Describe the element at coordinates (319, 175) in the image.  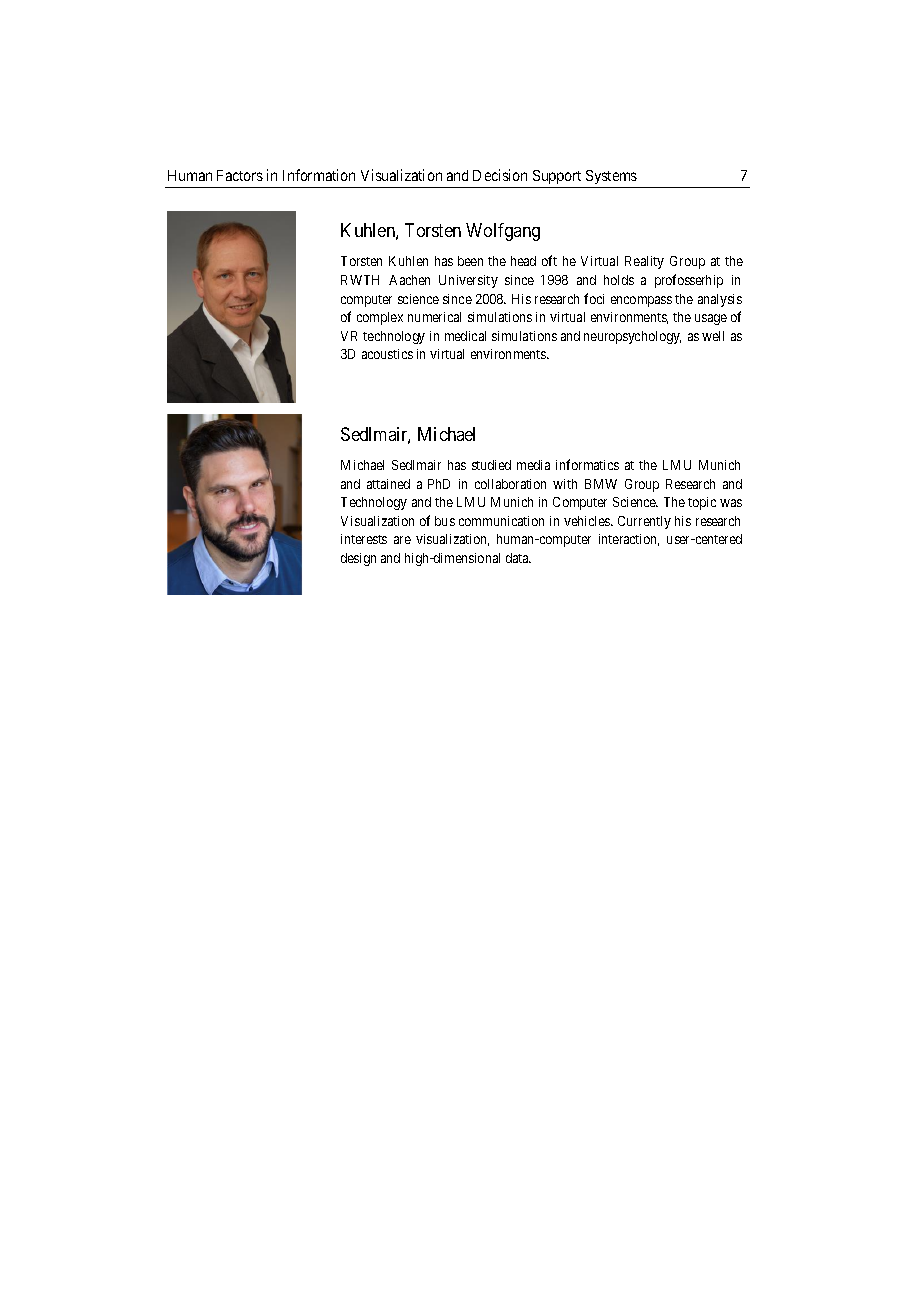
I see `Information` at that location.
